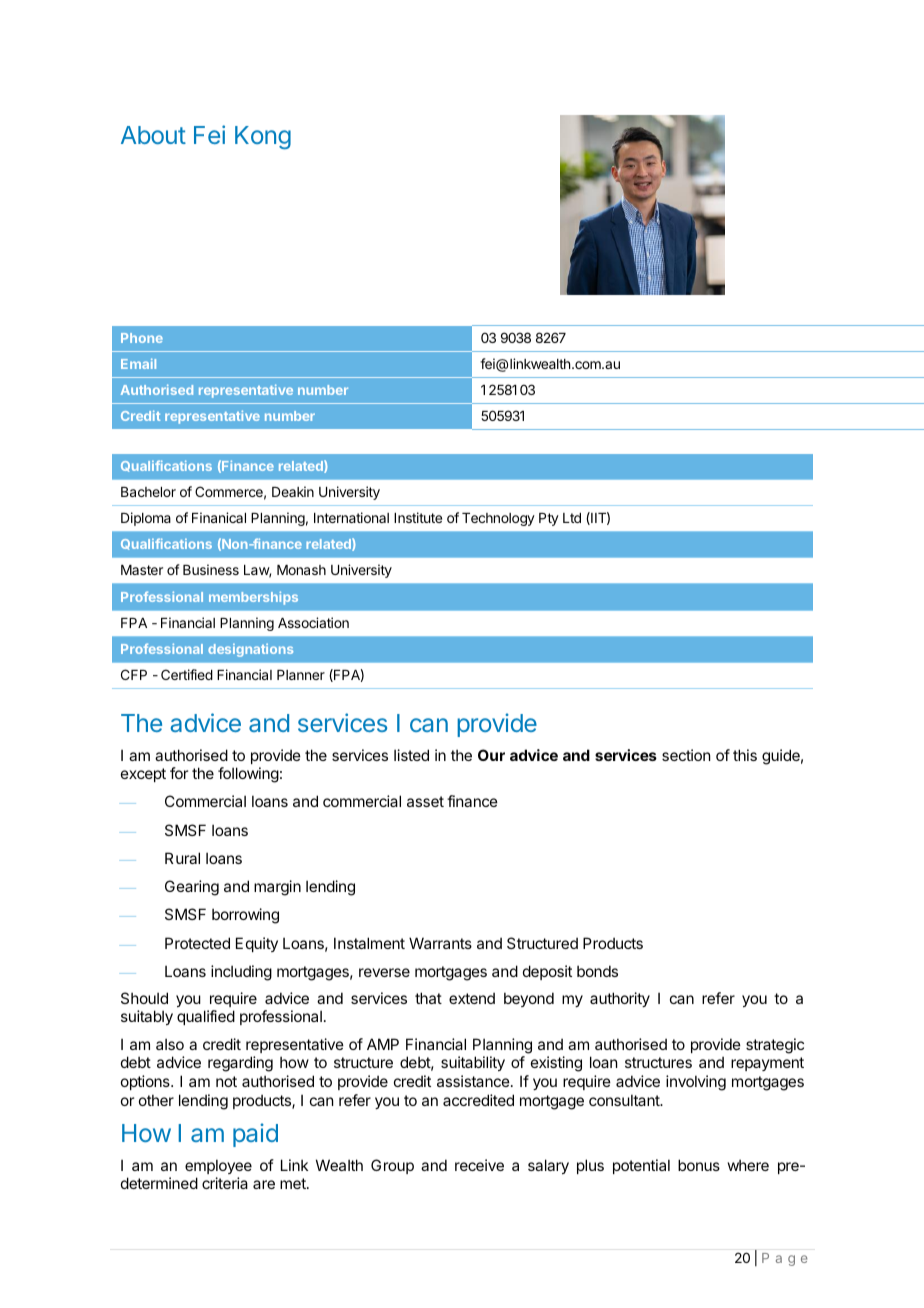 The image size is (924, 1308). I want to click on Our, so click(491, 755).
